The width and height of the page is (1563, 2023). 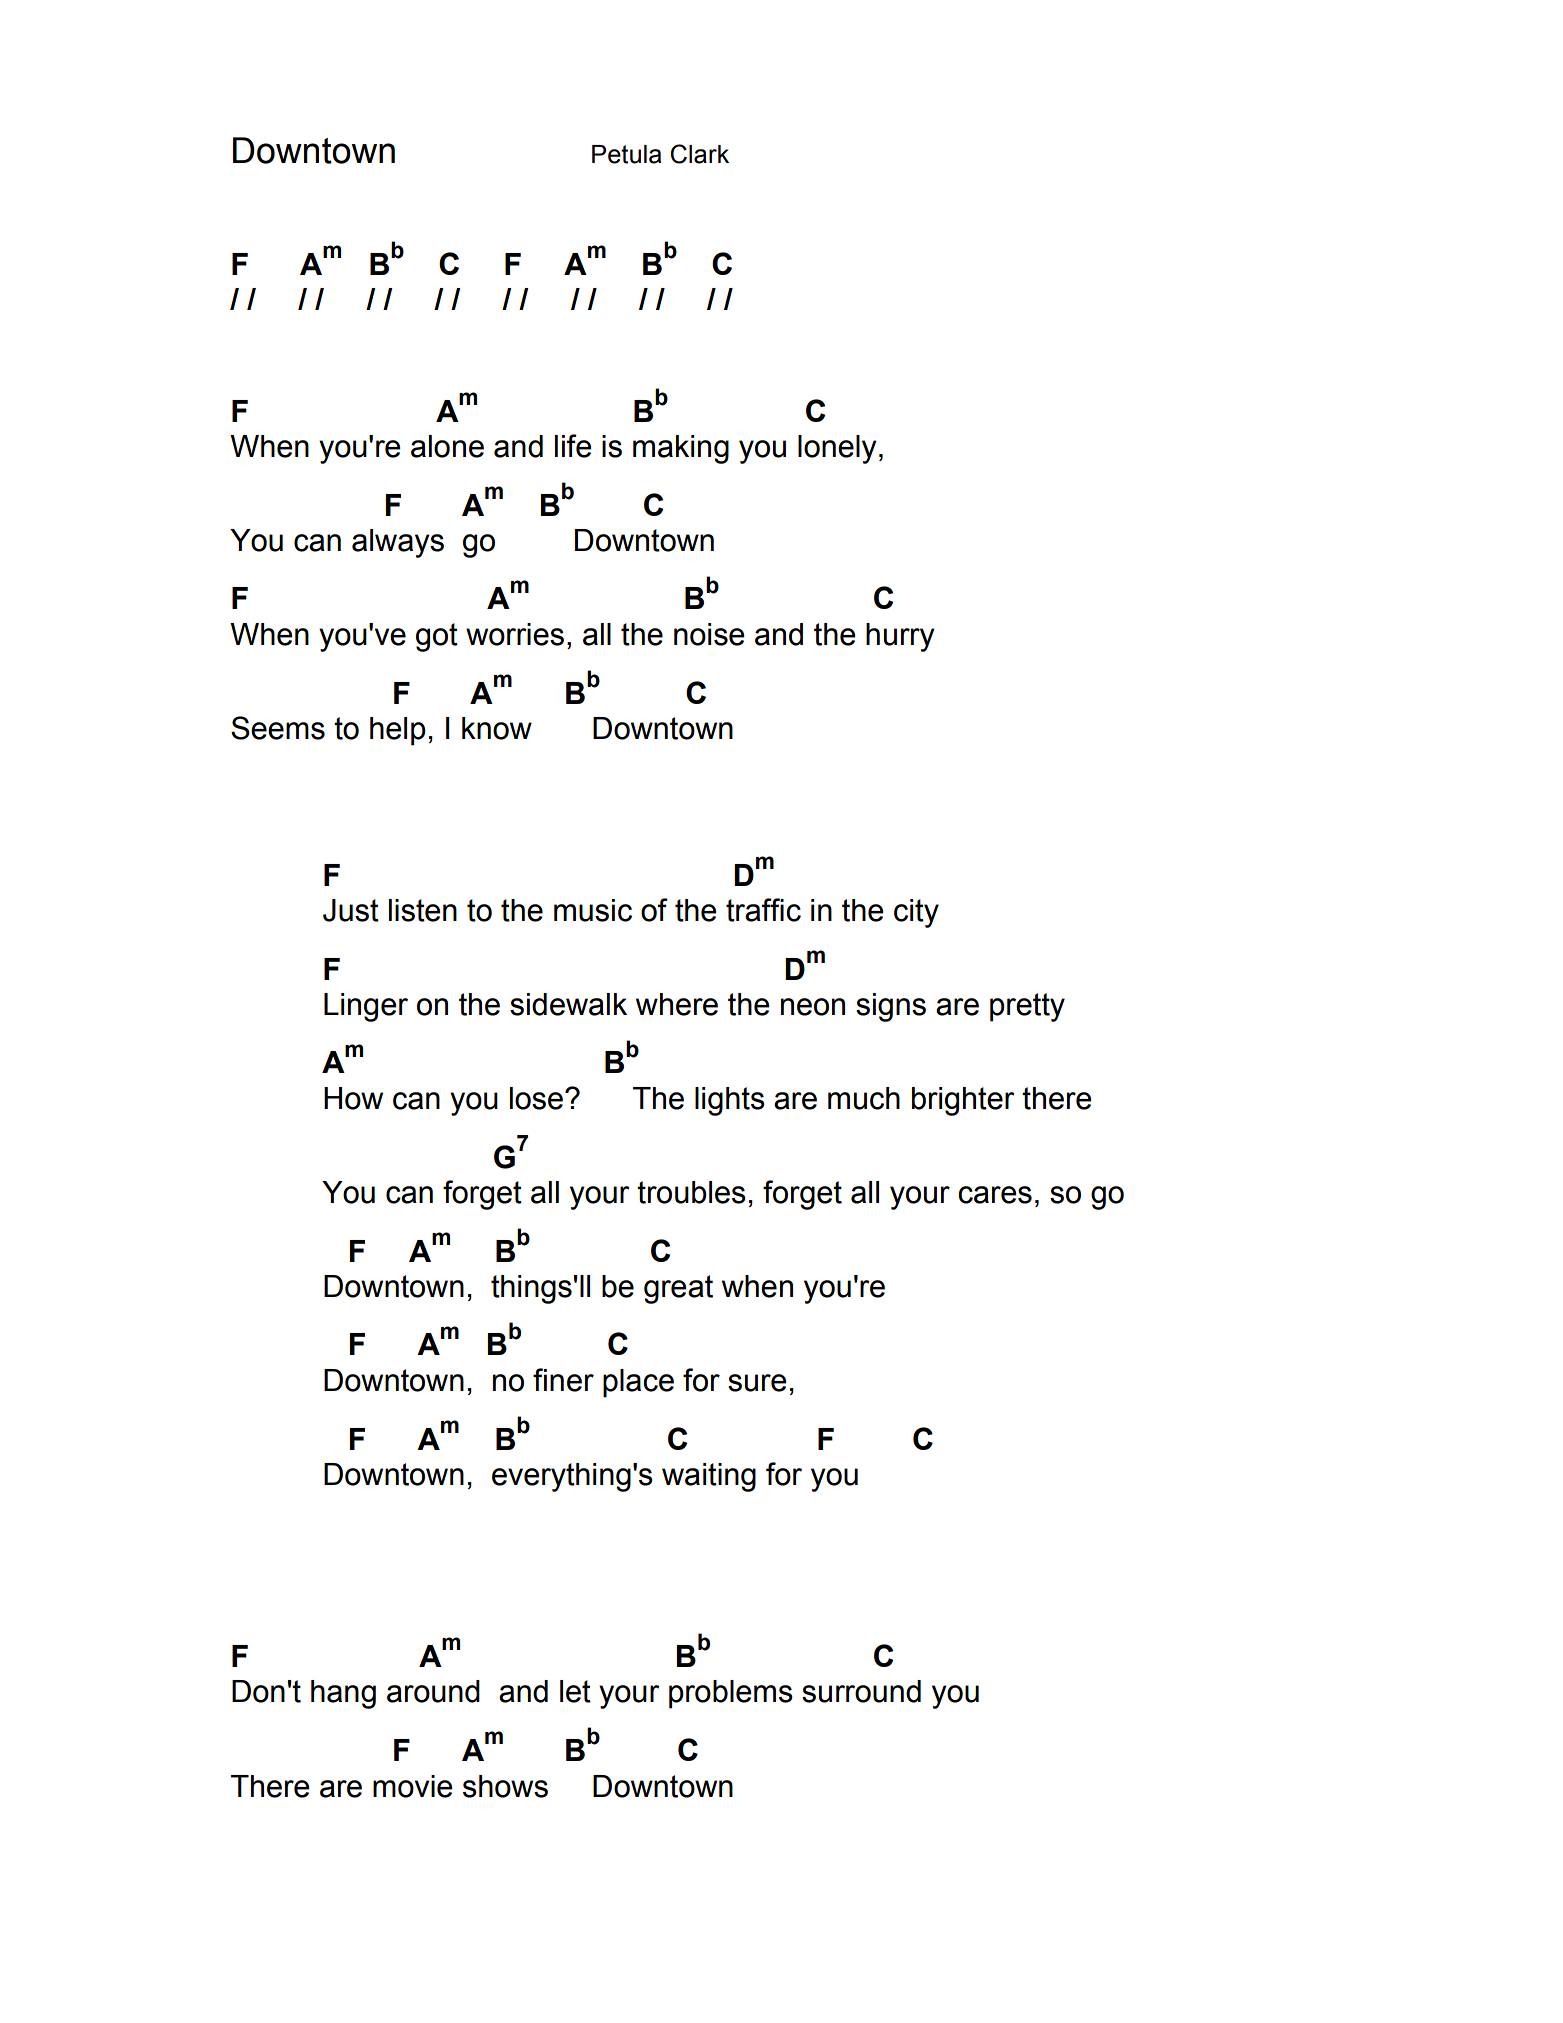 I want to click on hang, so click(x=343, y=1694).
